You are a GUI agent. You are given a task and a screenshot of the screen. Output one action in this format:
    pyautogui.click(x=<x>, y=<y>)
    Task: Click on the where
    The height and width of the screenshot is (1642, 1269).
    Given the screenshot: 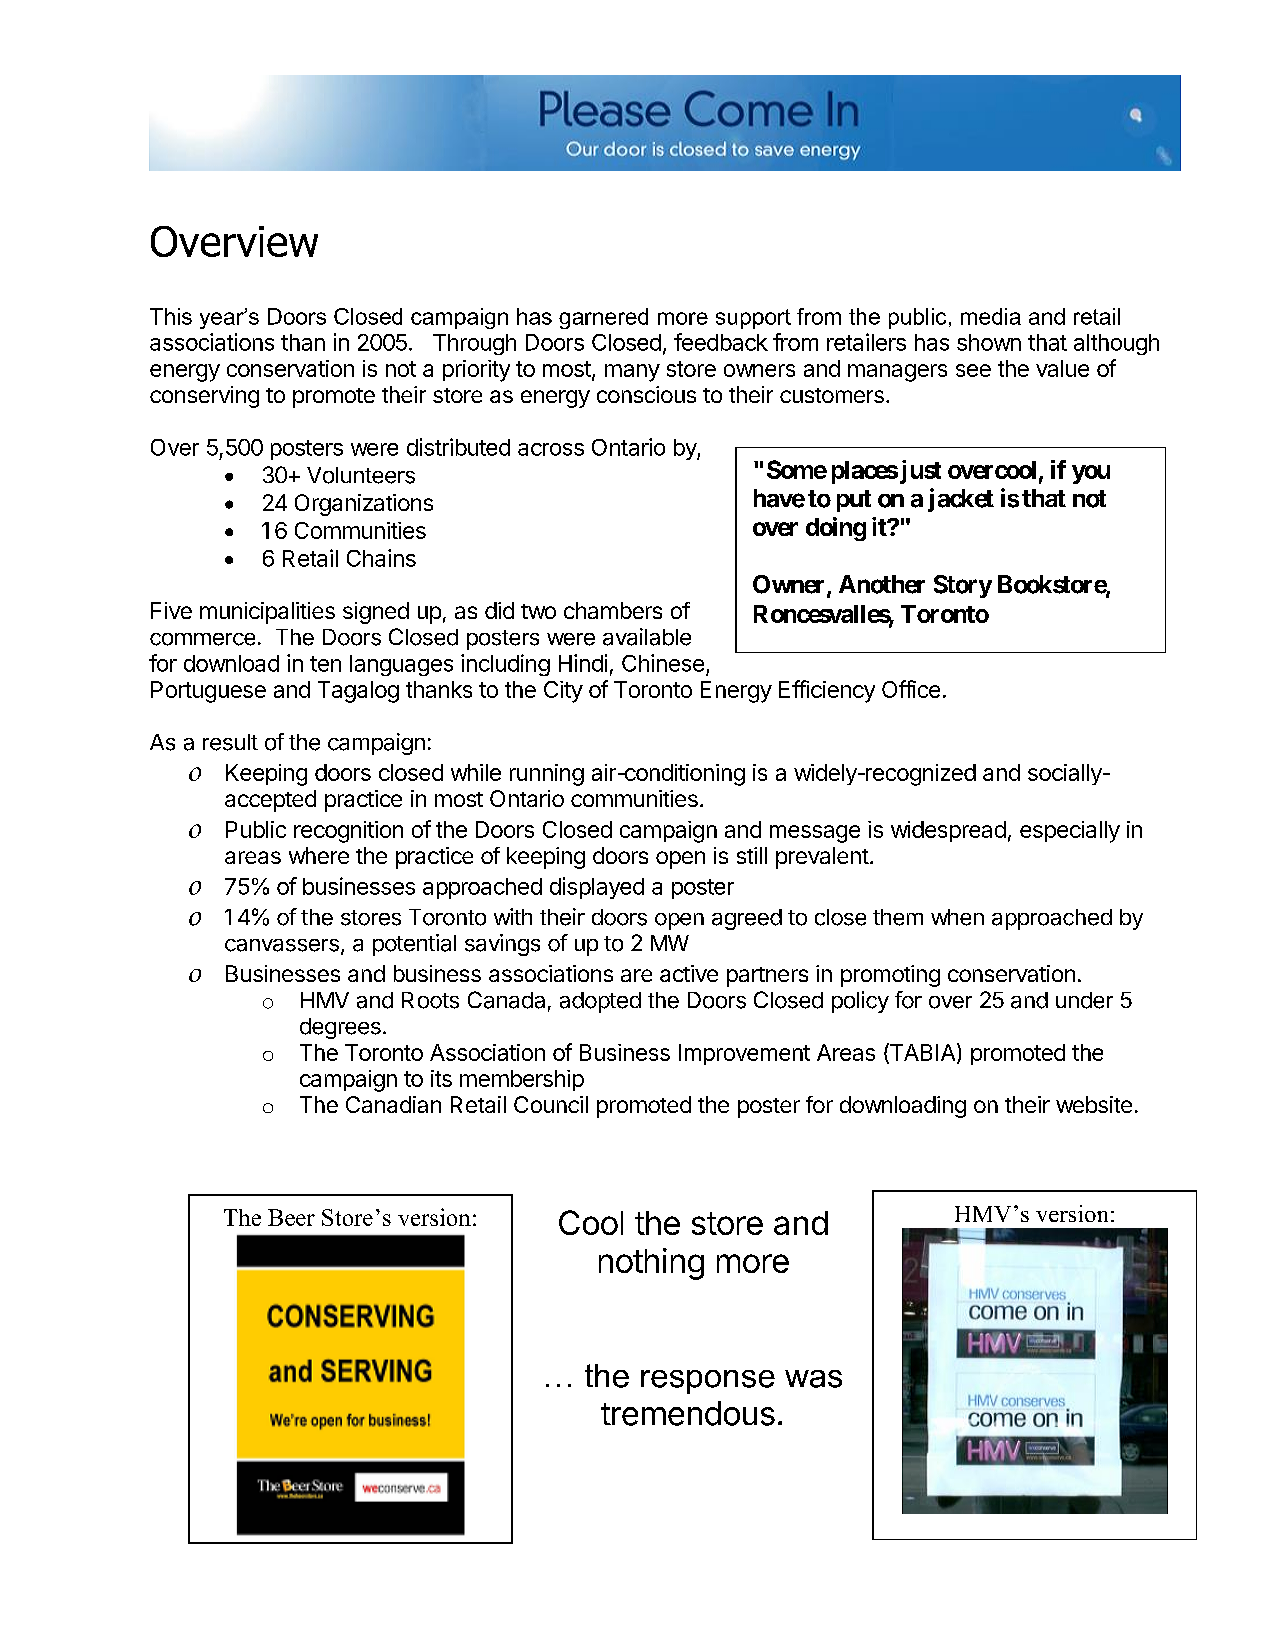 What is the action you would take?
    pyautogui.click(x=319, y=855)
